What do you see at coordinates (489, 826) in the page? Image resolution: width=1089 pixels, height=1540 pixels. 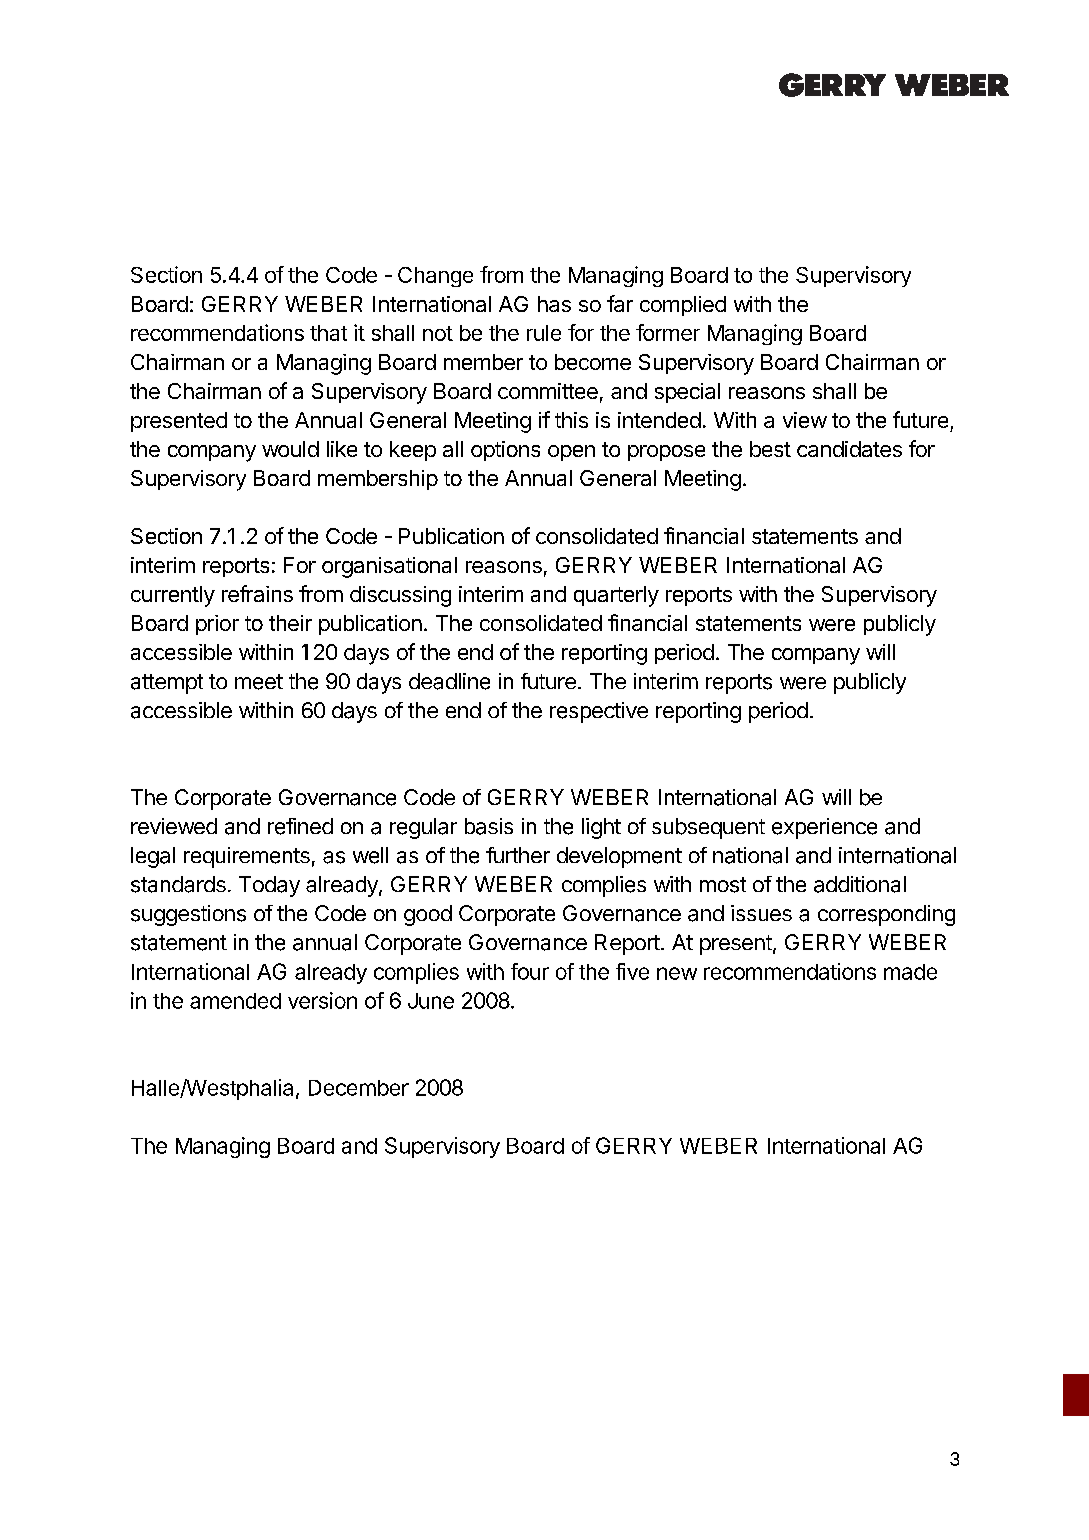 I see `basis` at bounding box center [489, 826].
